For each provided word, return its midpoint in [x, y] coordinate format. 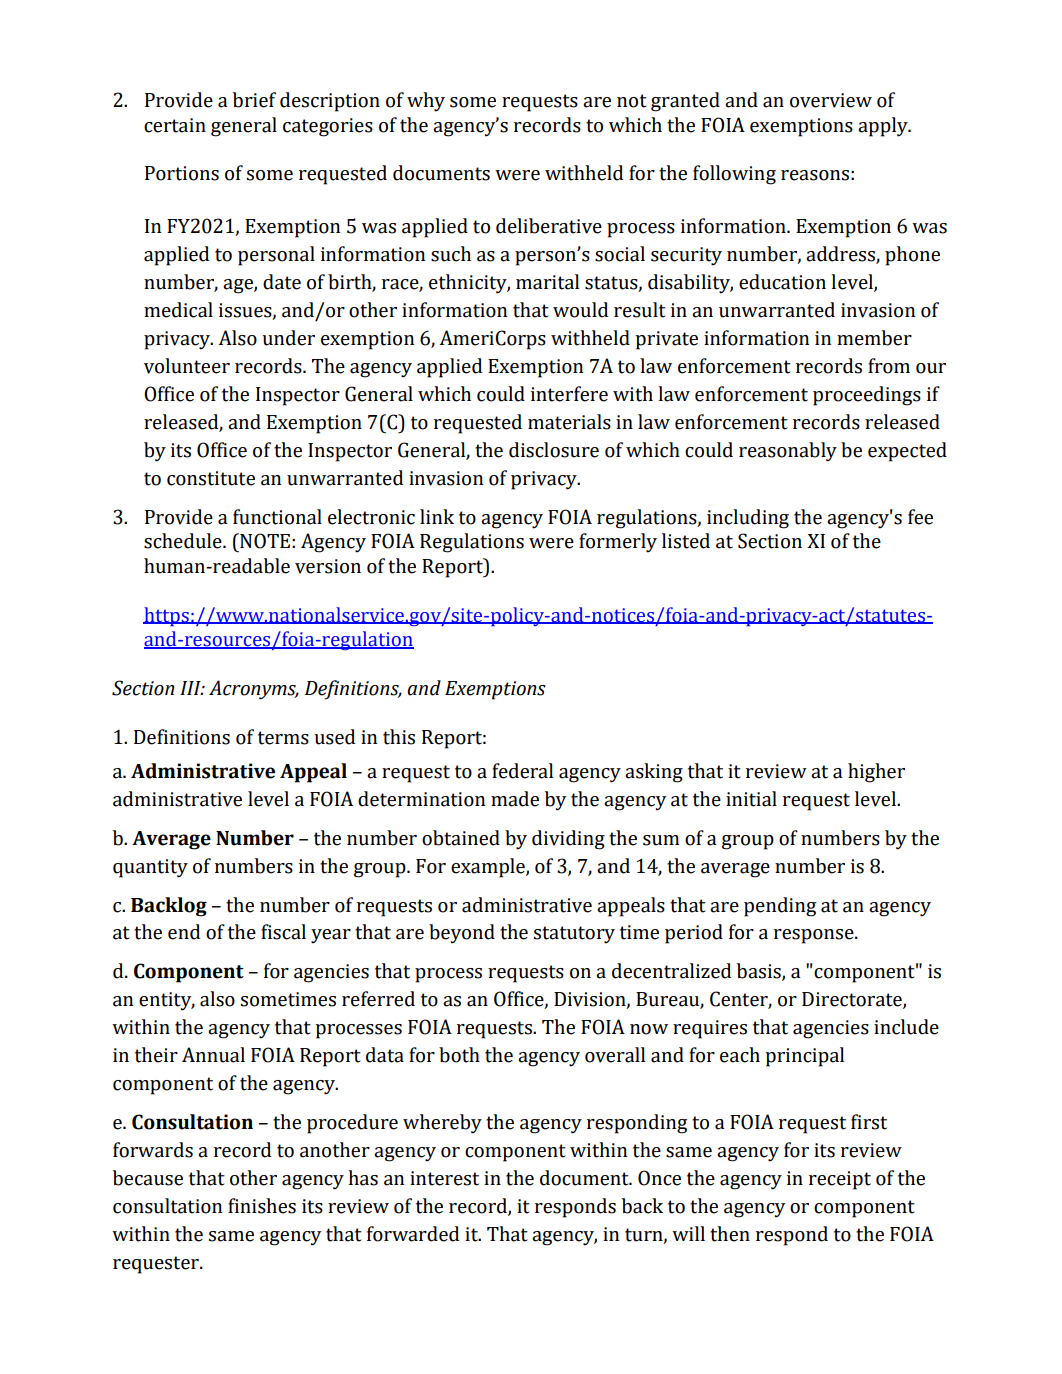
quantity [150, 868]
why [426, 102]
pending [780, 907]
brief [254, 100]
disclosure [554, 450]
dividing [568, 840]
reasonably [788, 452]
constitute [211, 478]
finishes [262, 1206]
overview [831, 100]
